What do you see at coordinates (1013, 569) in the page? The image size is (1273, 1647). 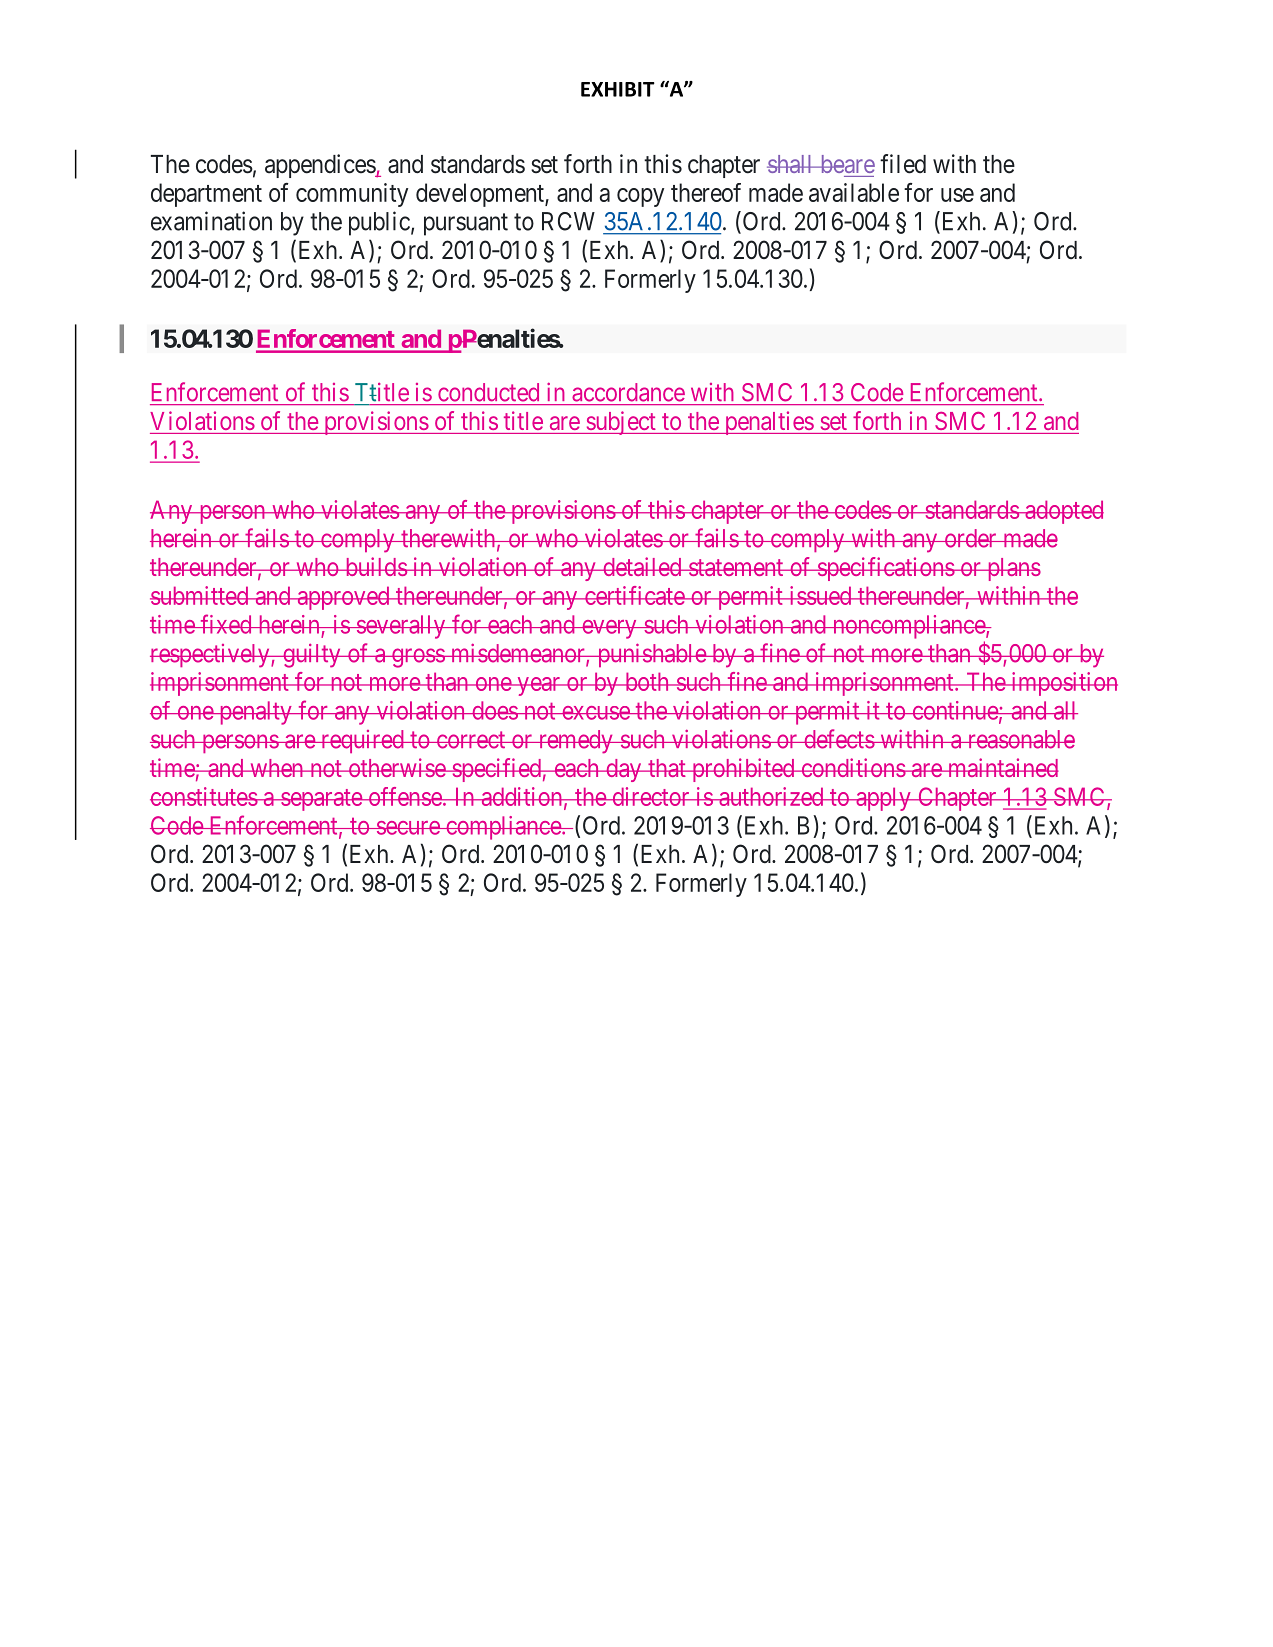 I see `plans` at bounding box center [1013, 569].
